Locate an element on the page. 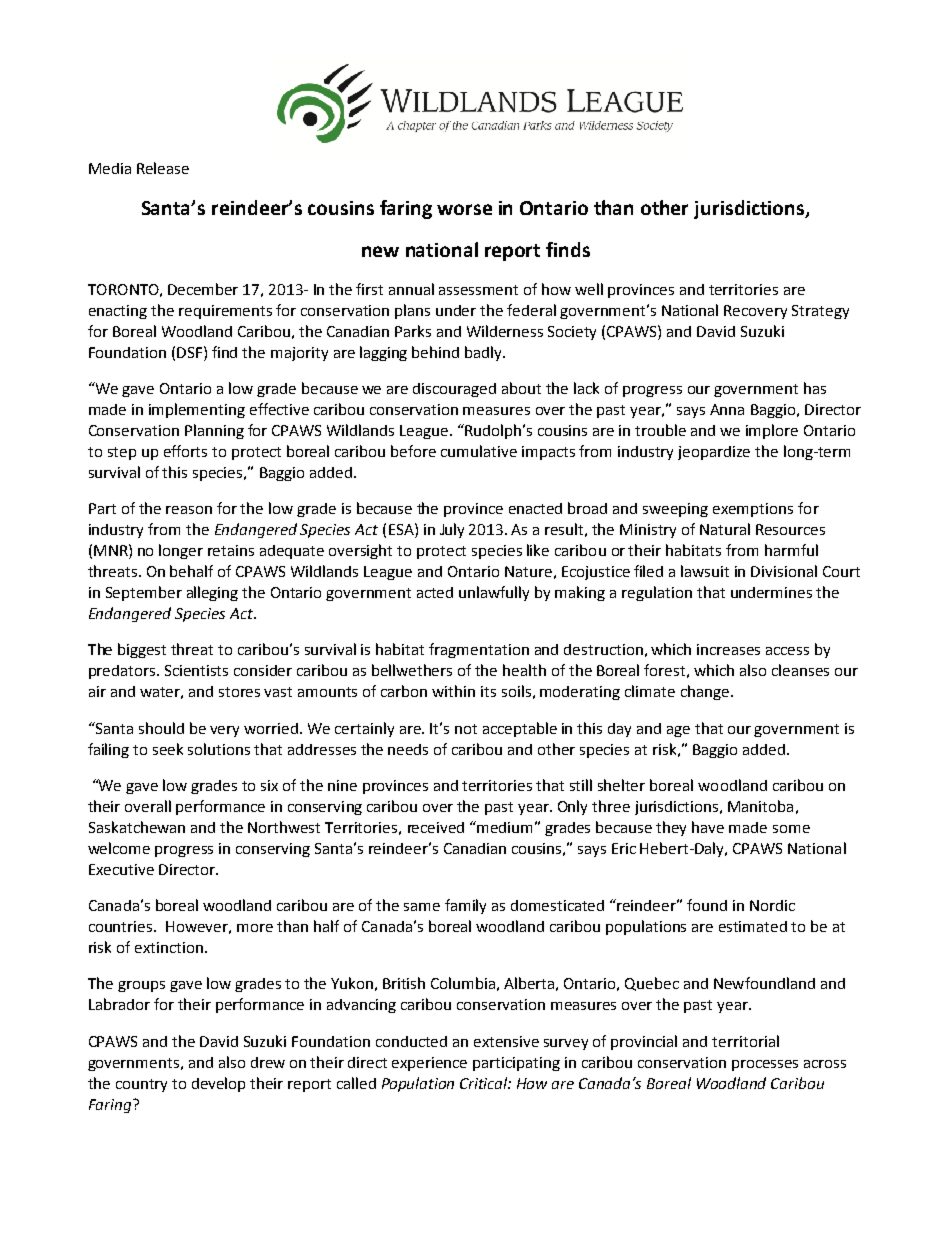  Release is located at coordinates (163, 168).
